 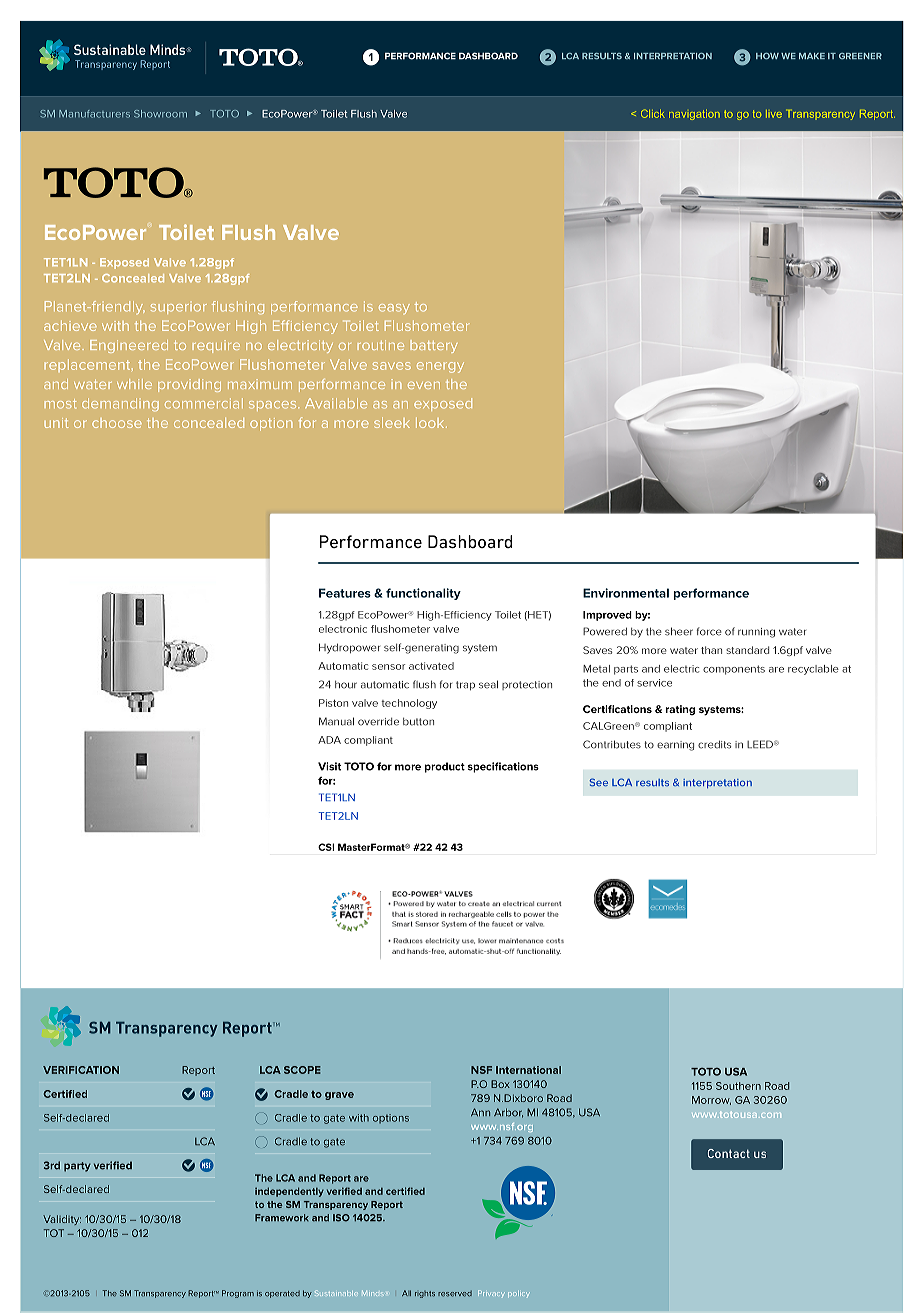 I want to click on Piston, so click(x=333, y=703).
